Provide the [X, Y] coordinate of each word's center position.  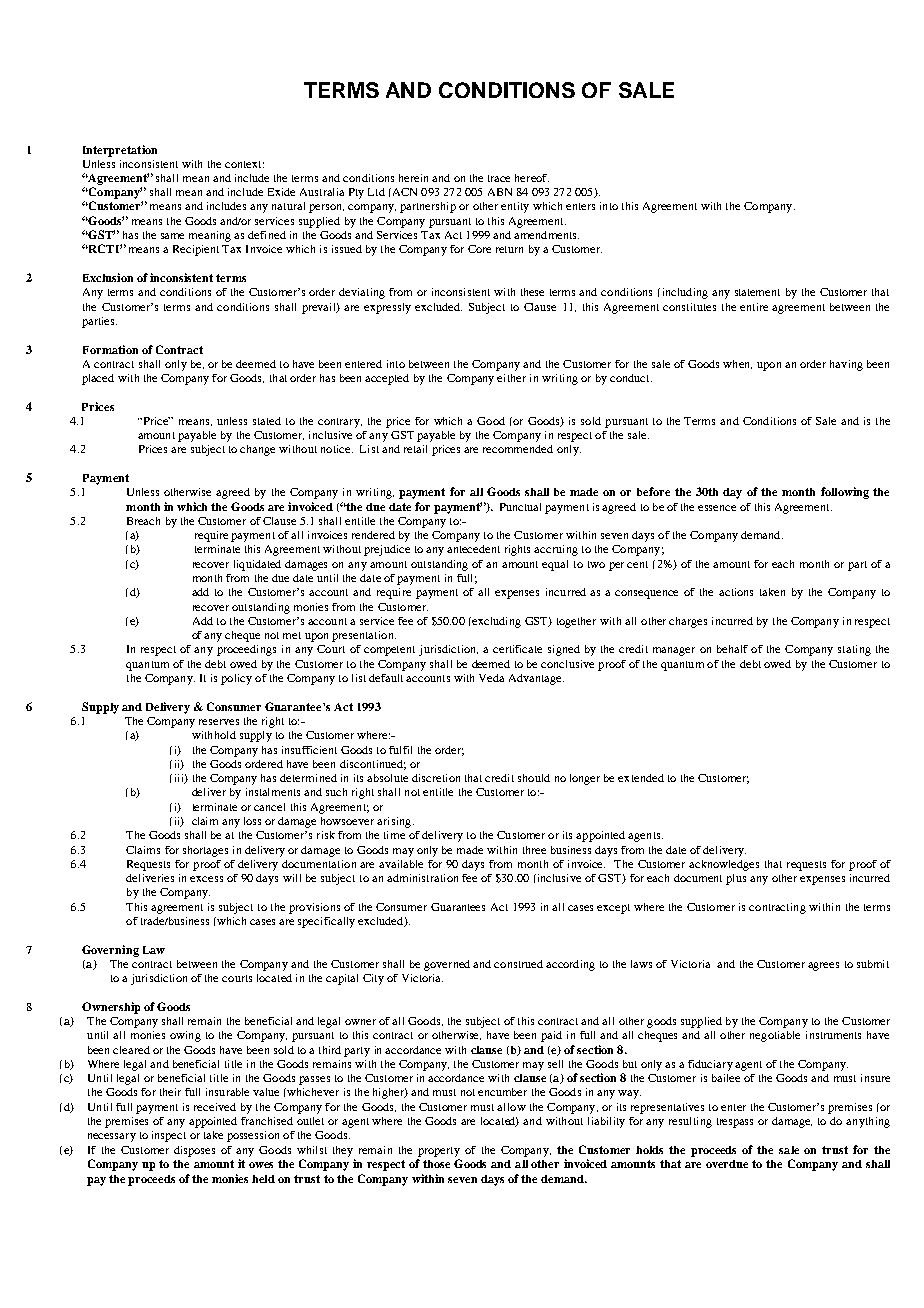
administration [422, 878]
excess [206, 879]
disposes [194, 1151]
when [737, 364]
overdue [727, 1164]
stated [267, 421]
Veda [491, 678]
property [439, 1152]
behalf [732, 649]
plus [736, 879]
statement [757, 292]
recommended [518, 449]
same [172, 236]
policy [236, 679]
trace [499, 178]
